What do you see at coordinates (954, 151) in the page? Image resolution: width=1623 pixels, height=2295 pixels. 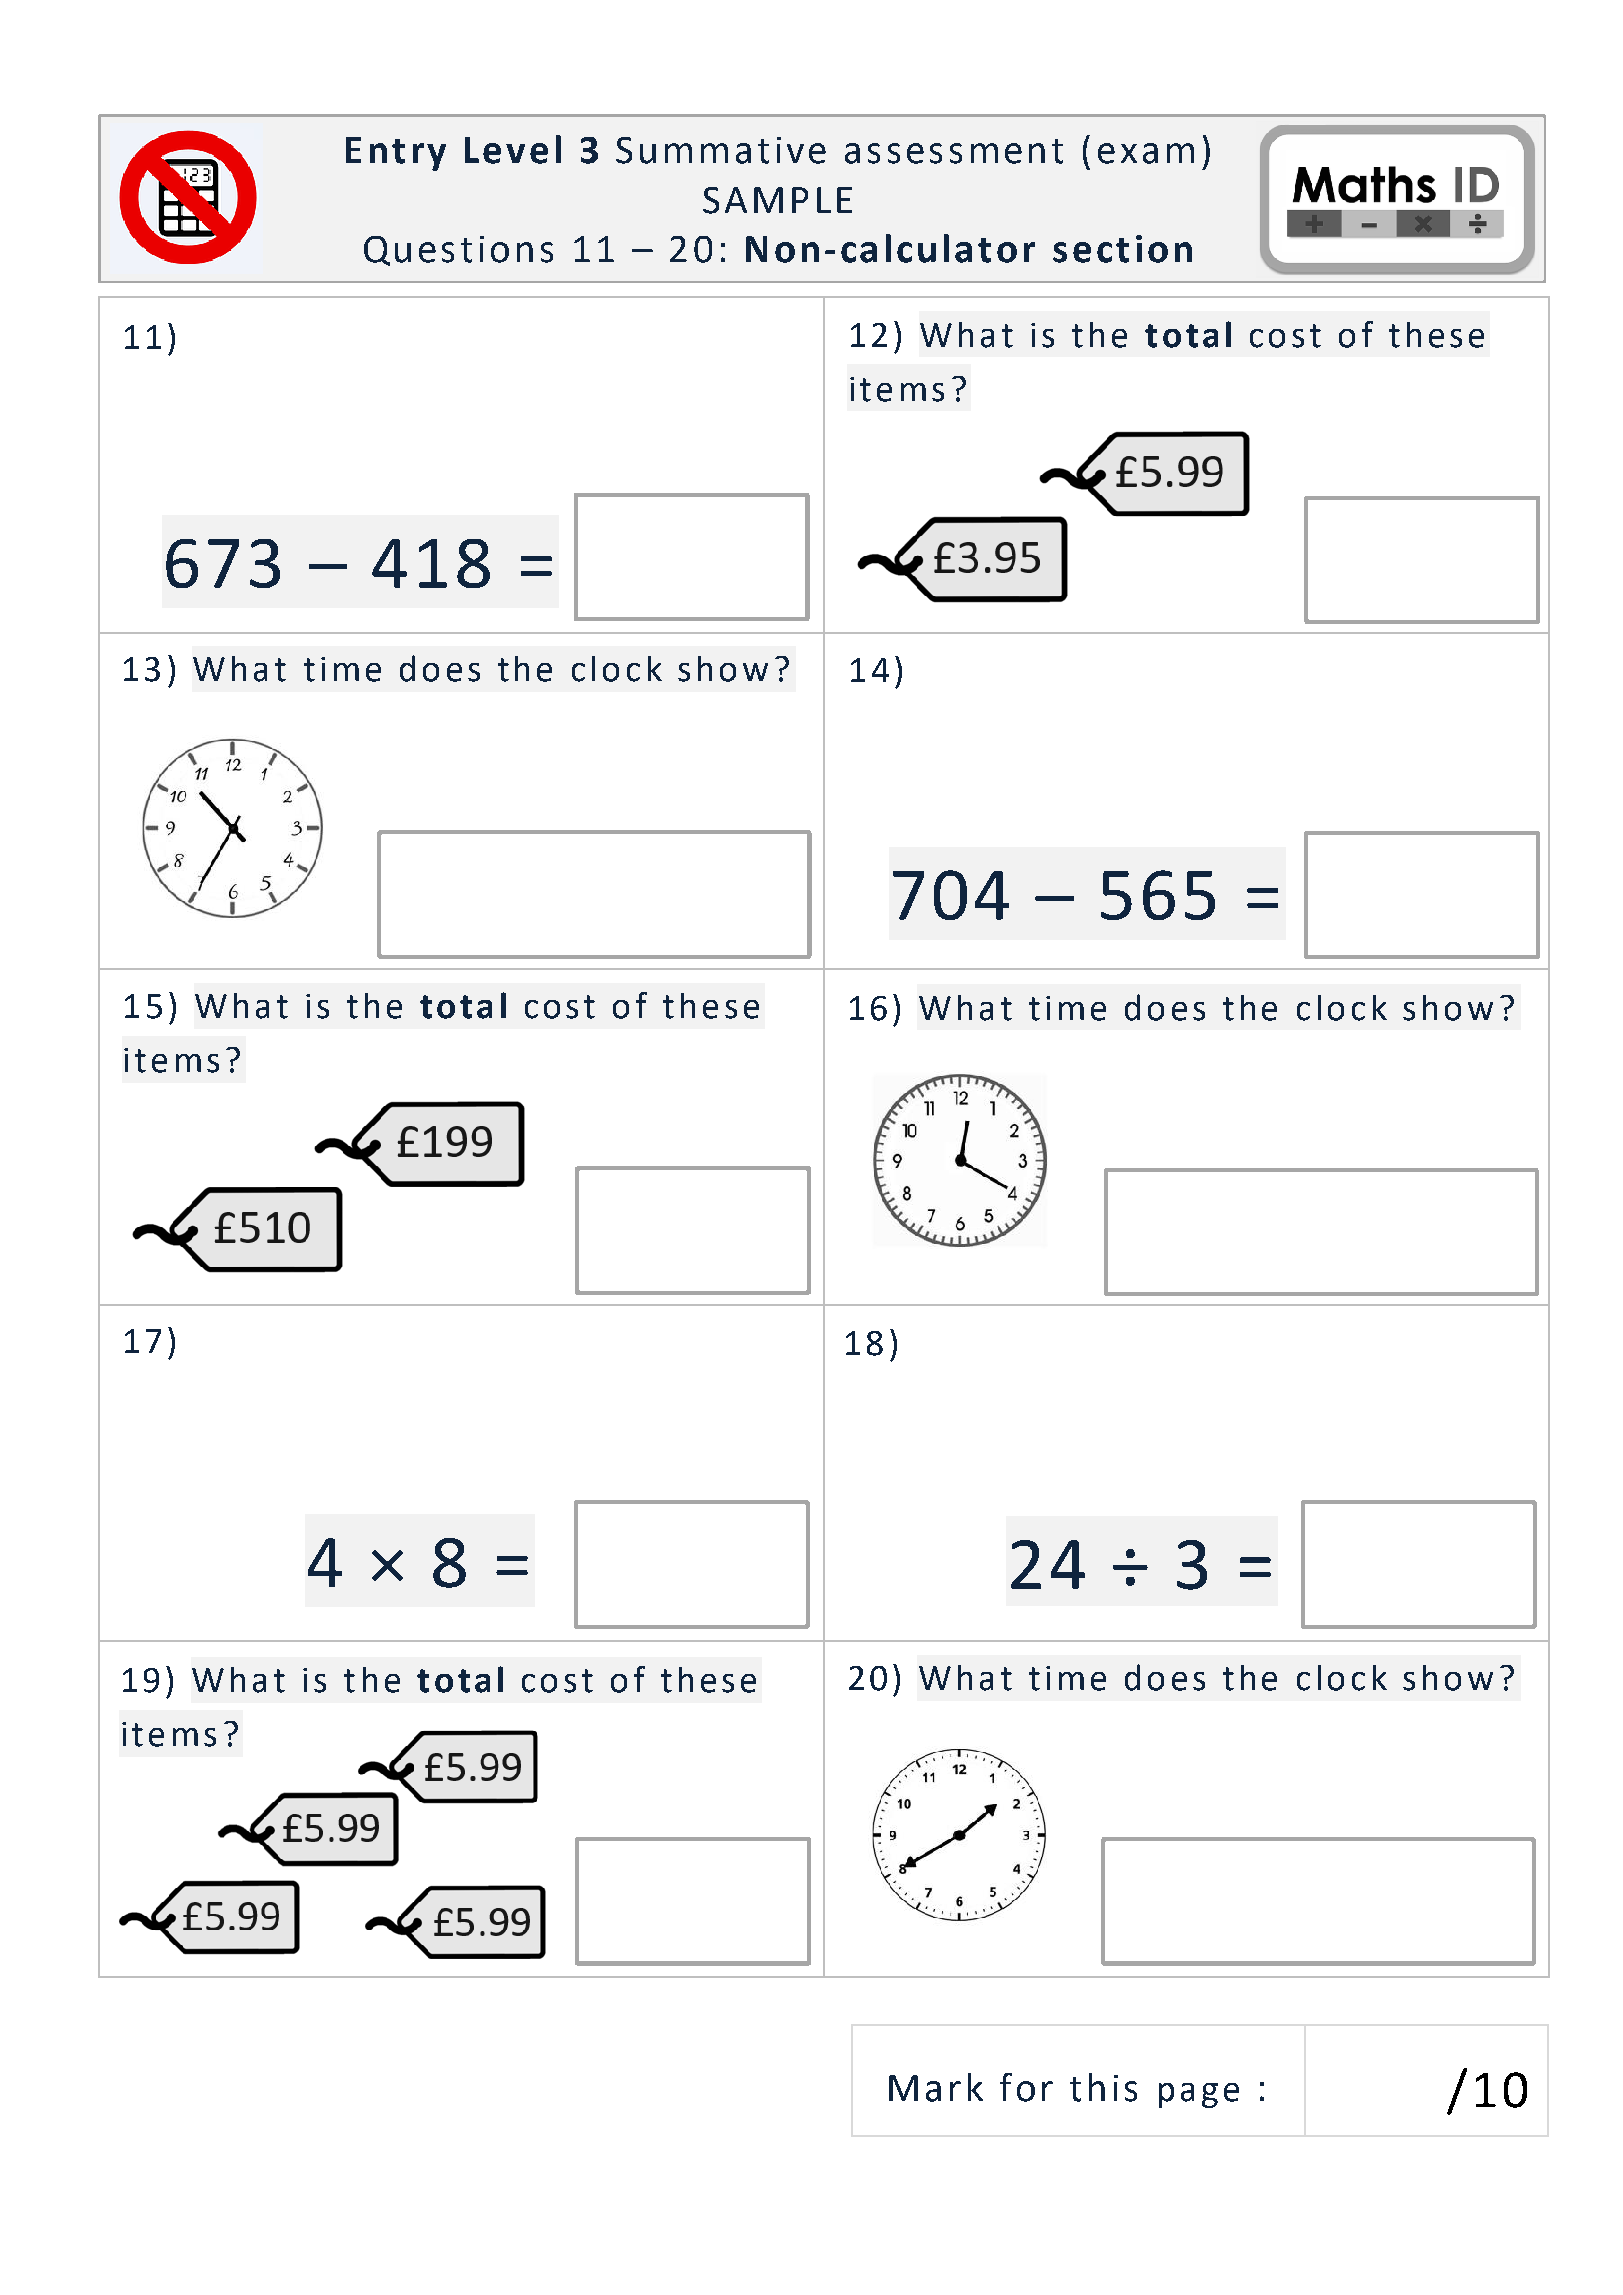 I see `assessment` at bounding box center [954, 151].
